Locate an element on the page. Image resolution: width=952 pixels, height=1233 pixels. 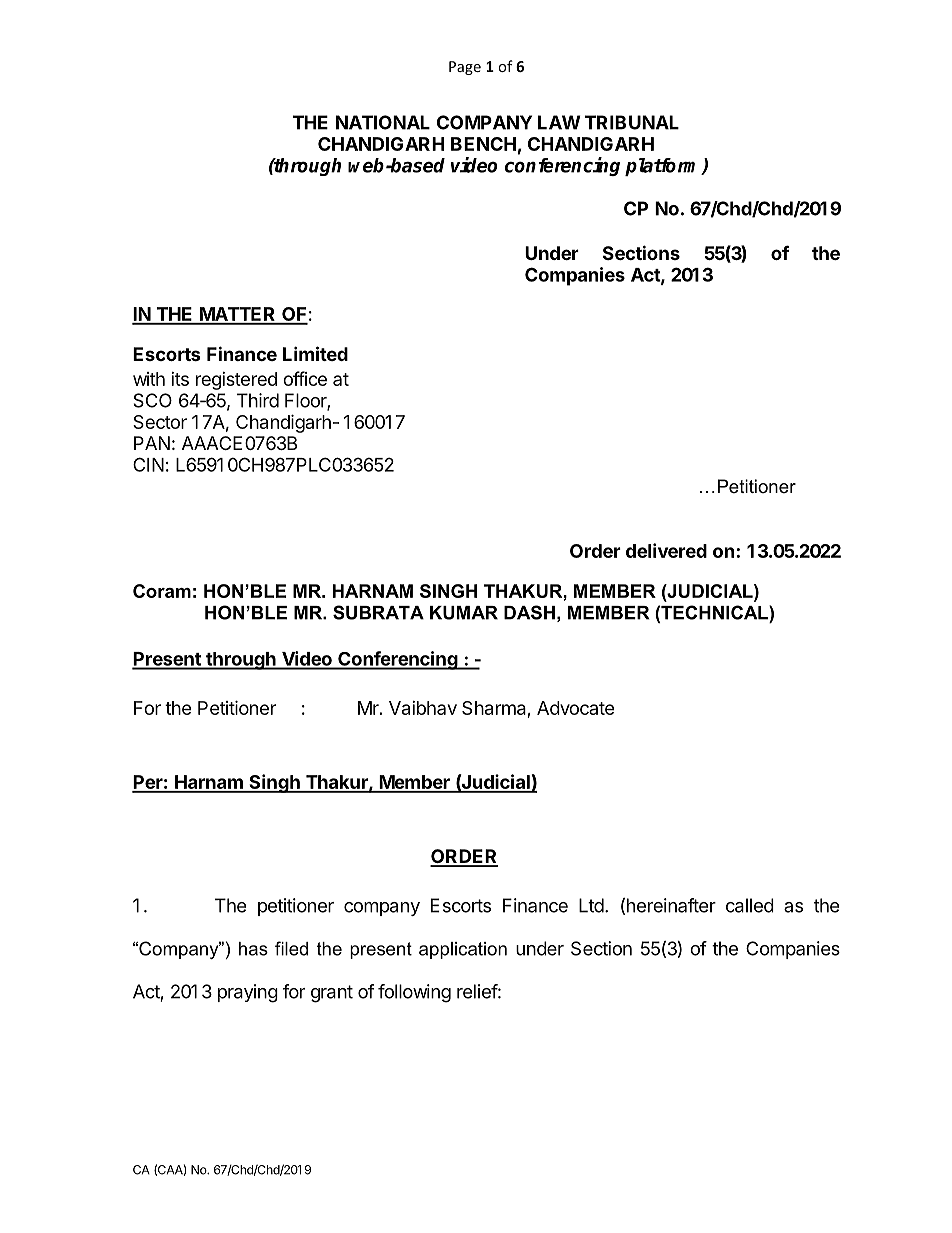
platform is located at coordinates (664, 167).
